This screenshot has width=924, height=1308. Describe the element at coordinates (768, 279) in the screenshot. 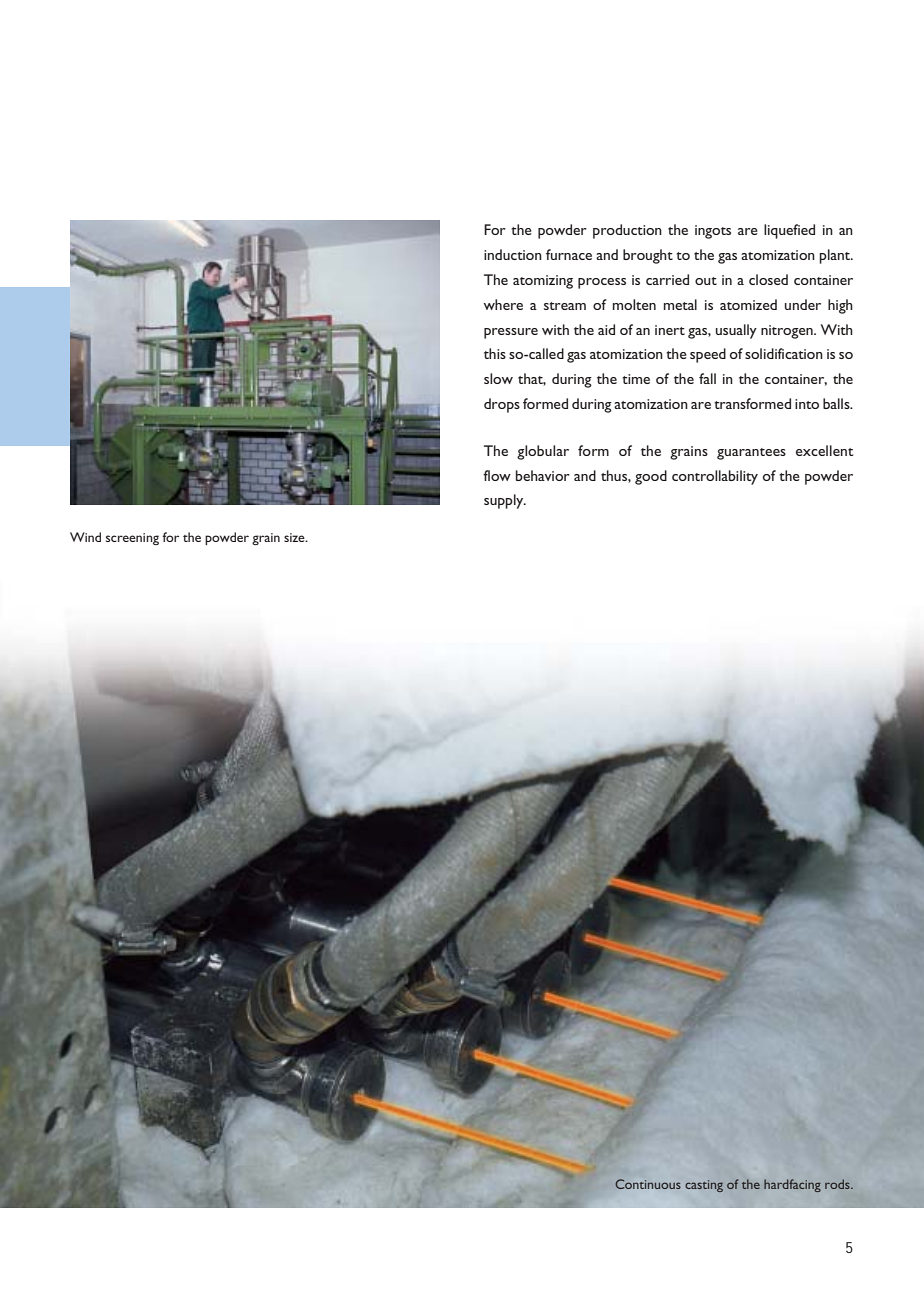

I see `closed` at that location.
